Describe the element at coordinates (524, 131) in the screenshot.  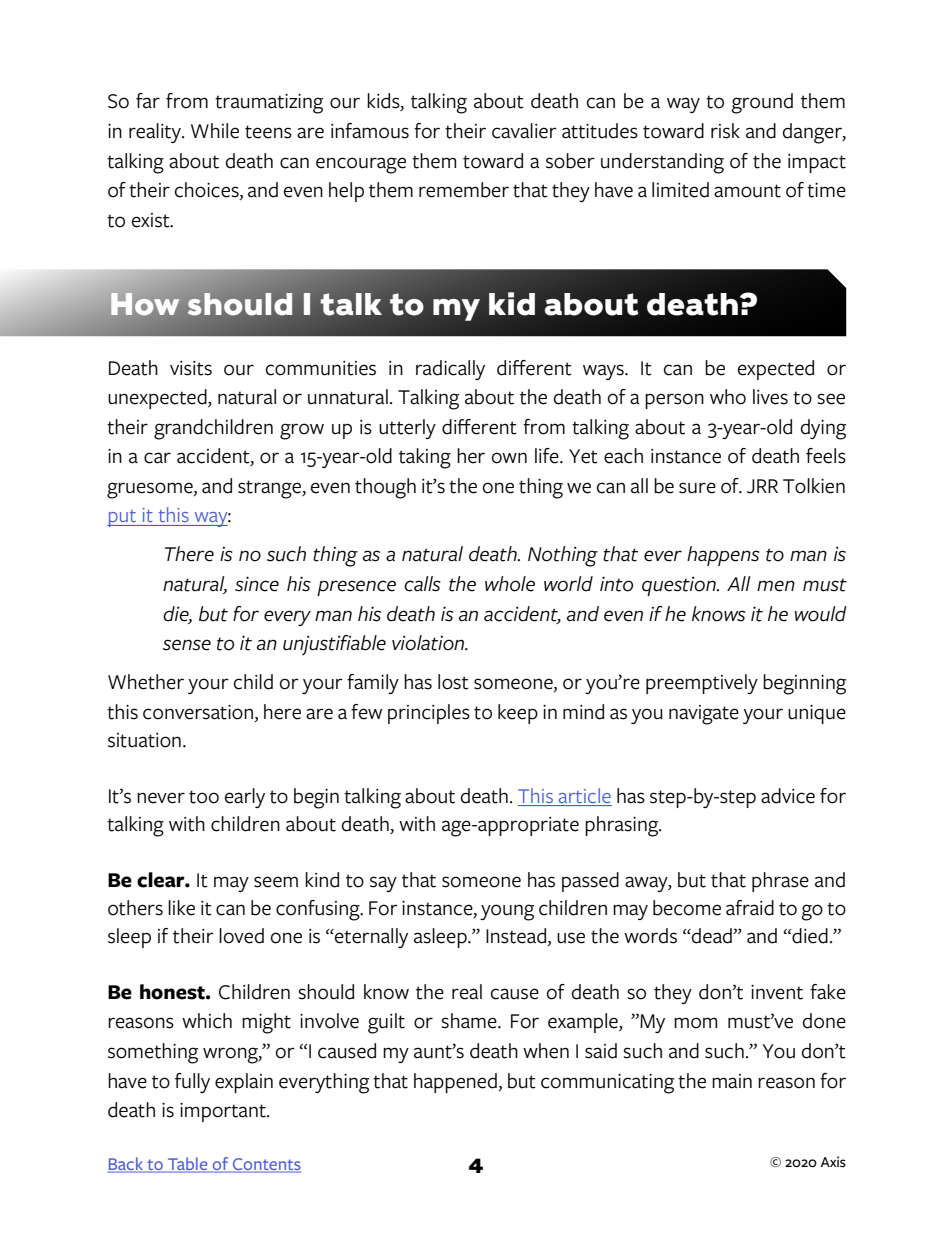
I see `cavalier` at that location.
